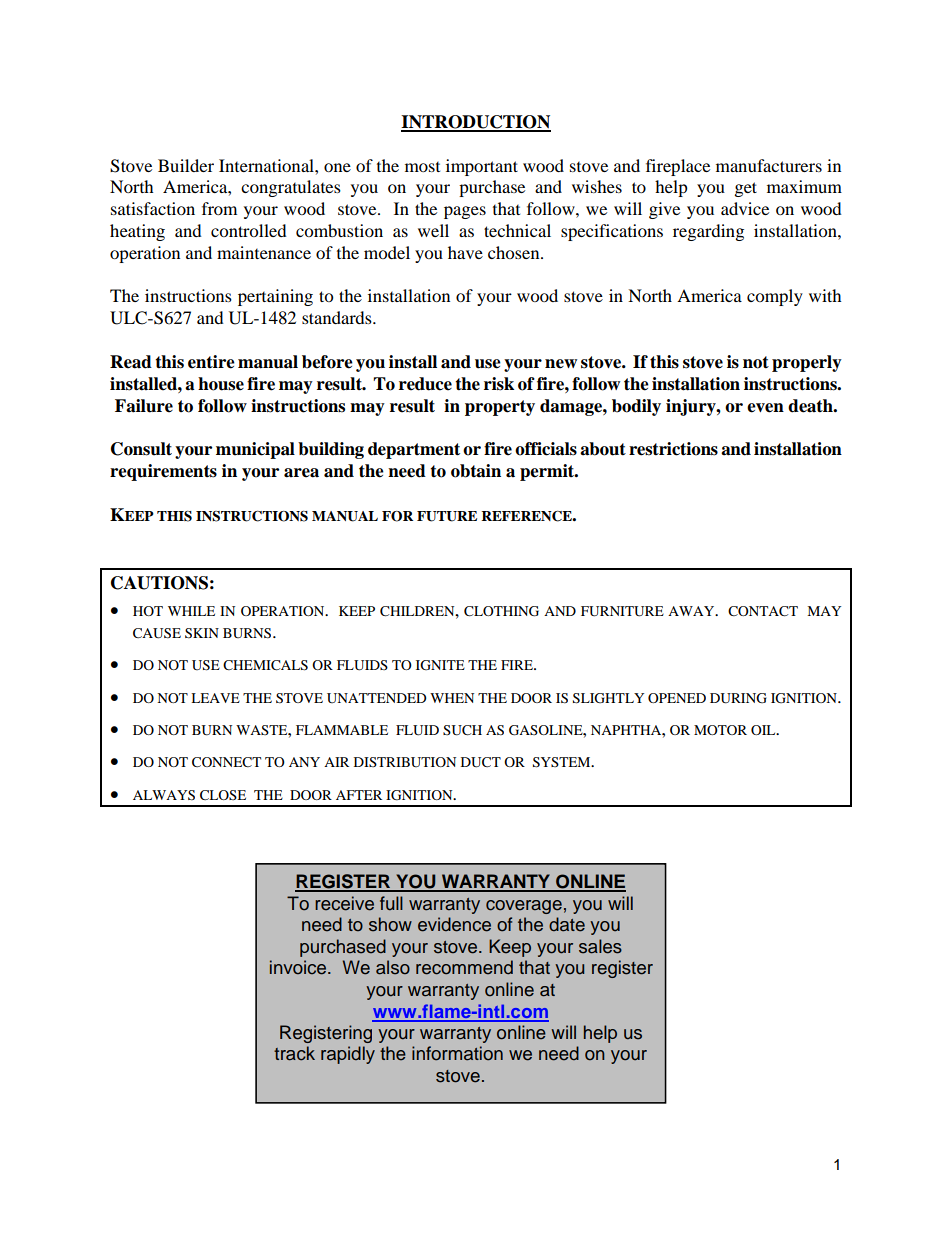 The height and width of the screenshot is (1233, 952). What do you see at coordinates (499, 384) in the screenshot?
I see `risk` at bounding box center [499, 384].
